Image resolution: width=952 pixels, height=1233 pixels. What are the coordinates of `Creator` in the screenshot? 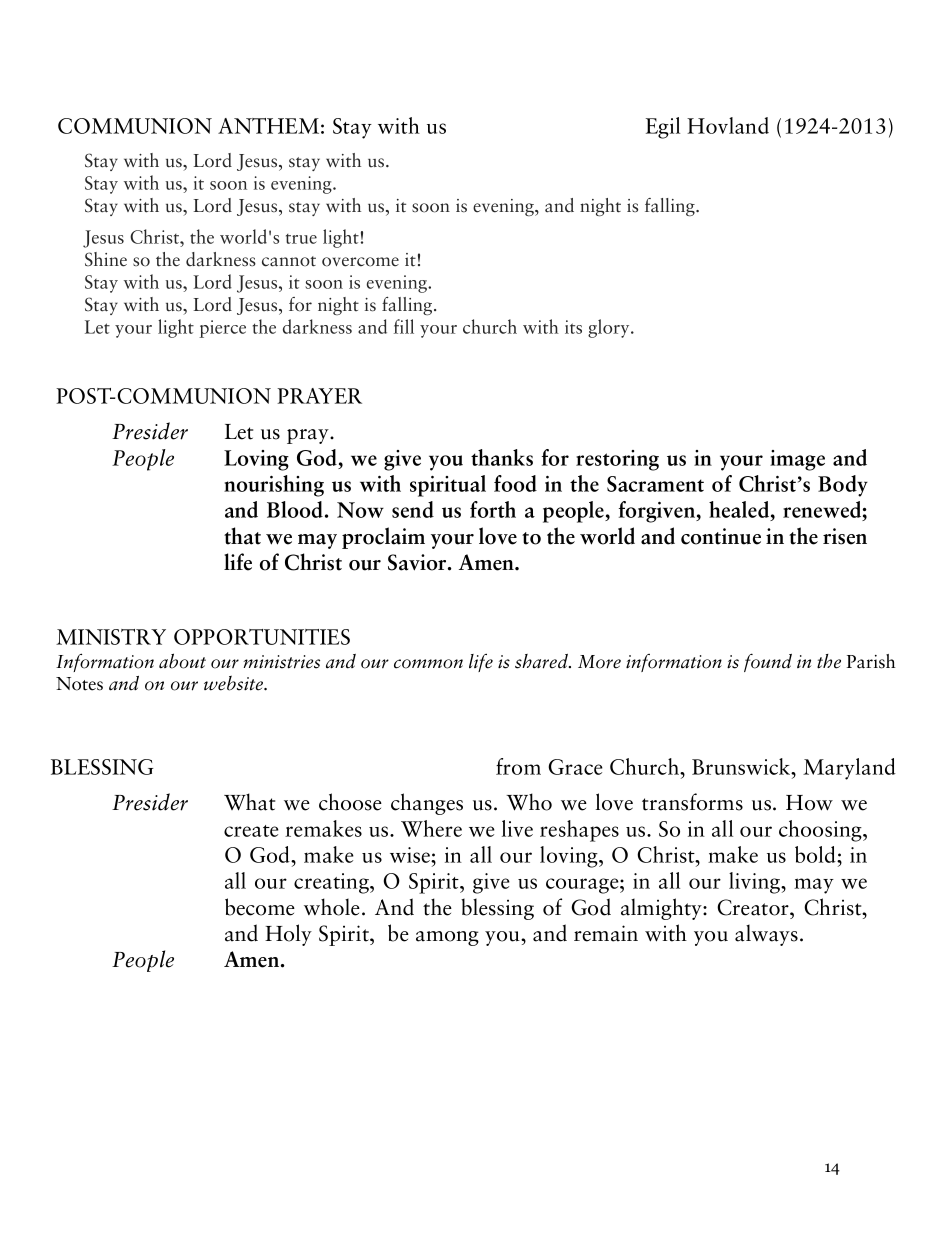 It's located at (754, 907).
